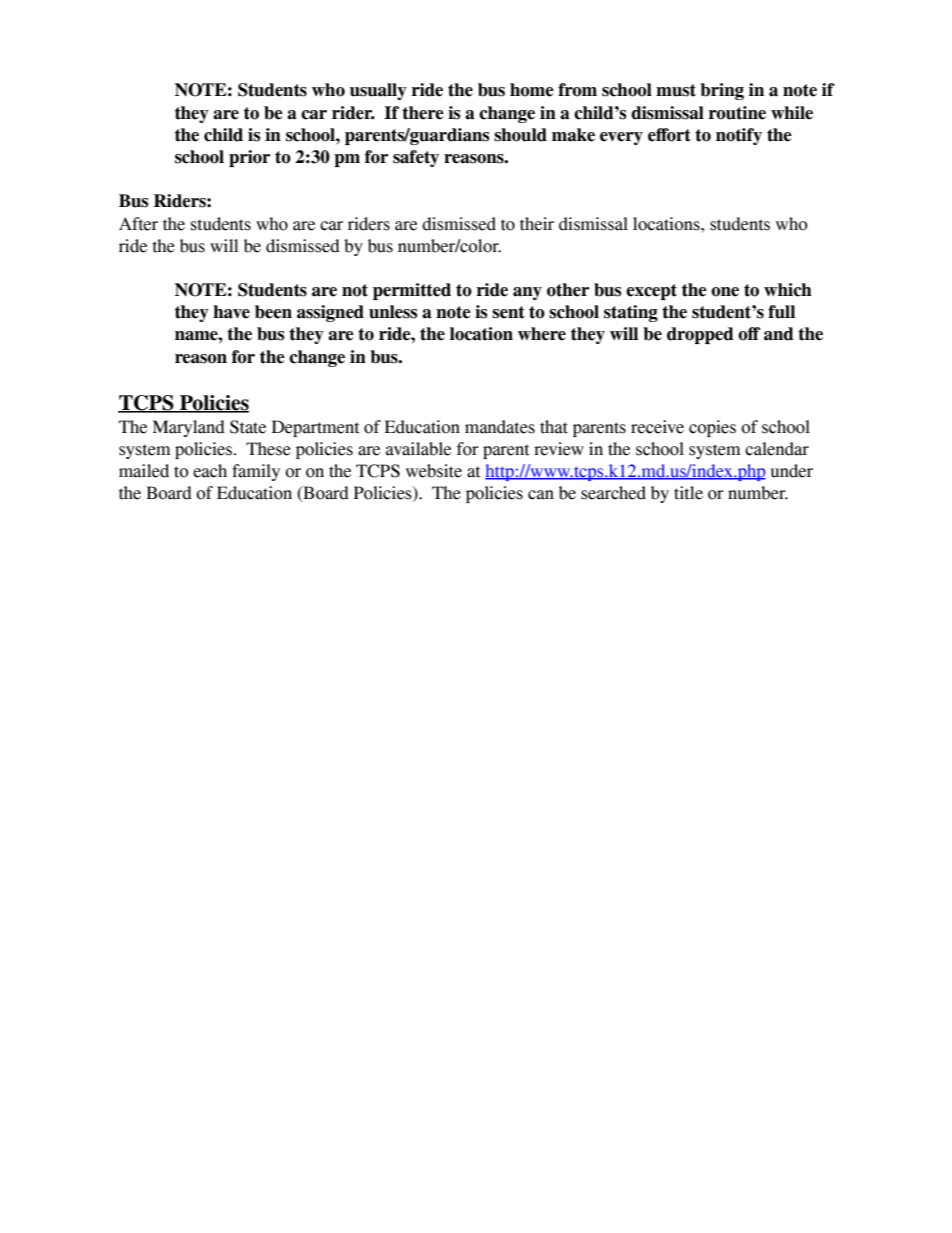 The height and width of the page is (1233, 952). What do you see at coordinates (537, 224) in the page?
I see `their` at bounding box center [537, 224].
